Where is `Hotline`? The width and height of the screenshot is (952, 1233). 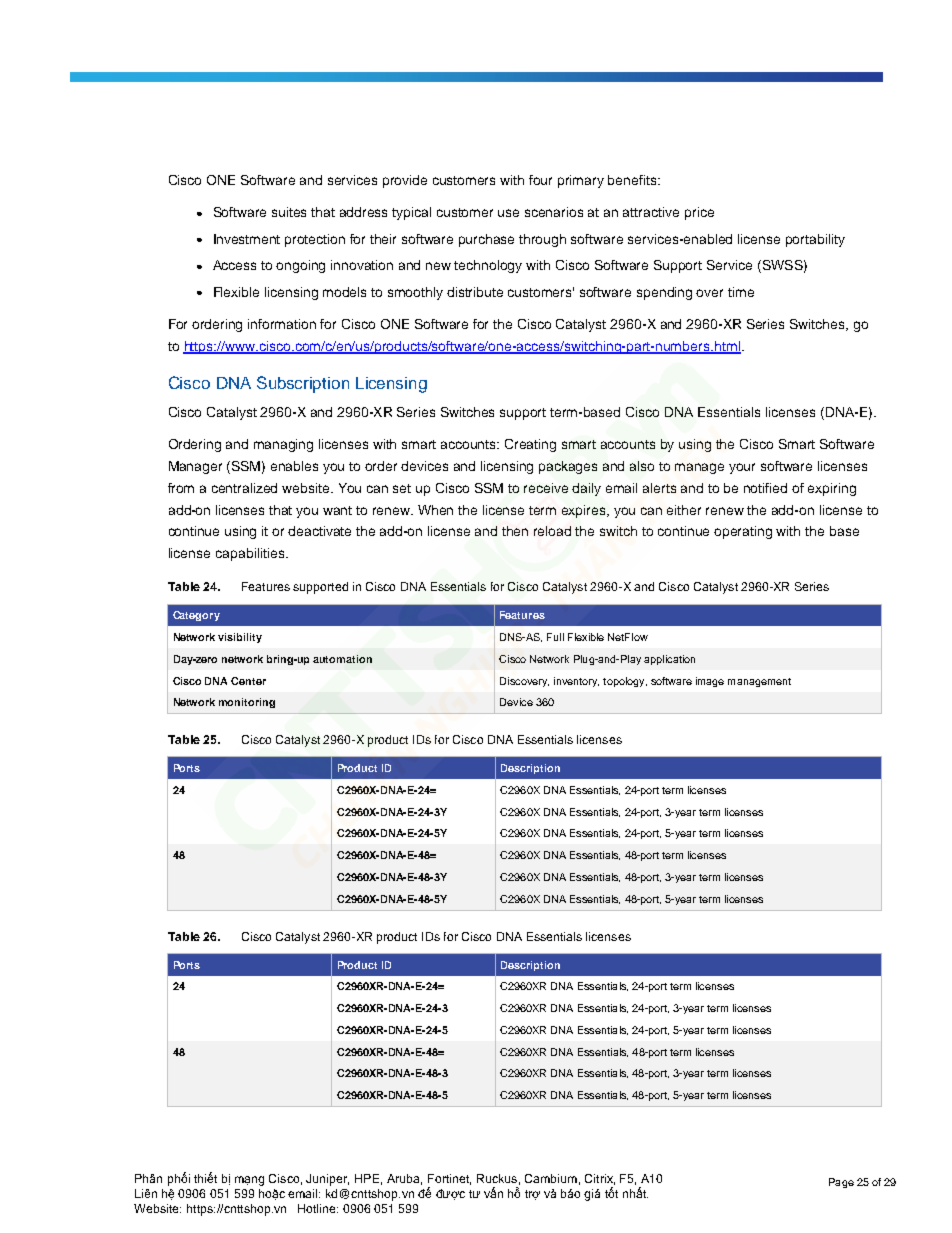 Hotline is located at coordinates (318, 1208).
